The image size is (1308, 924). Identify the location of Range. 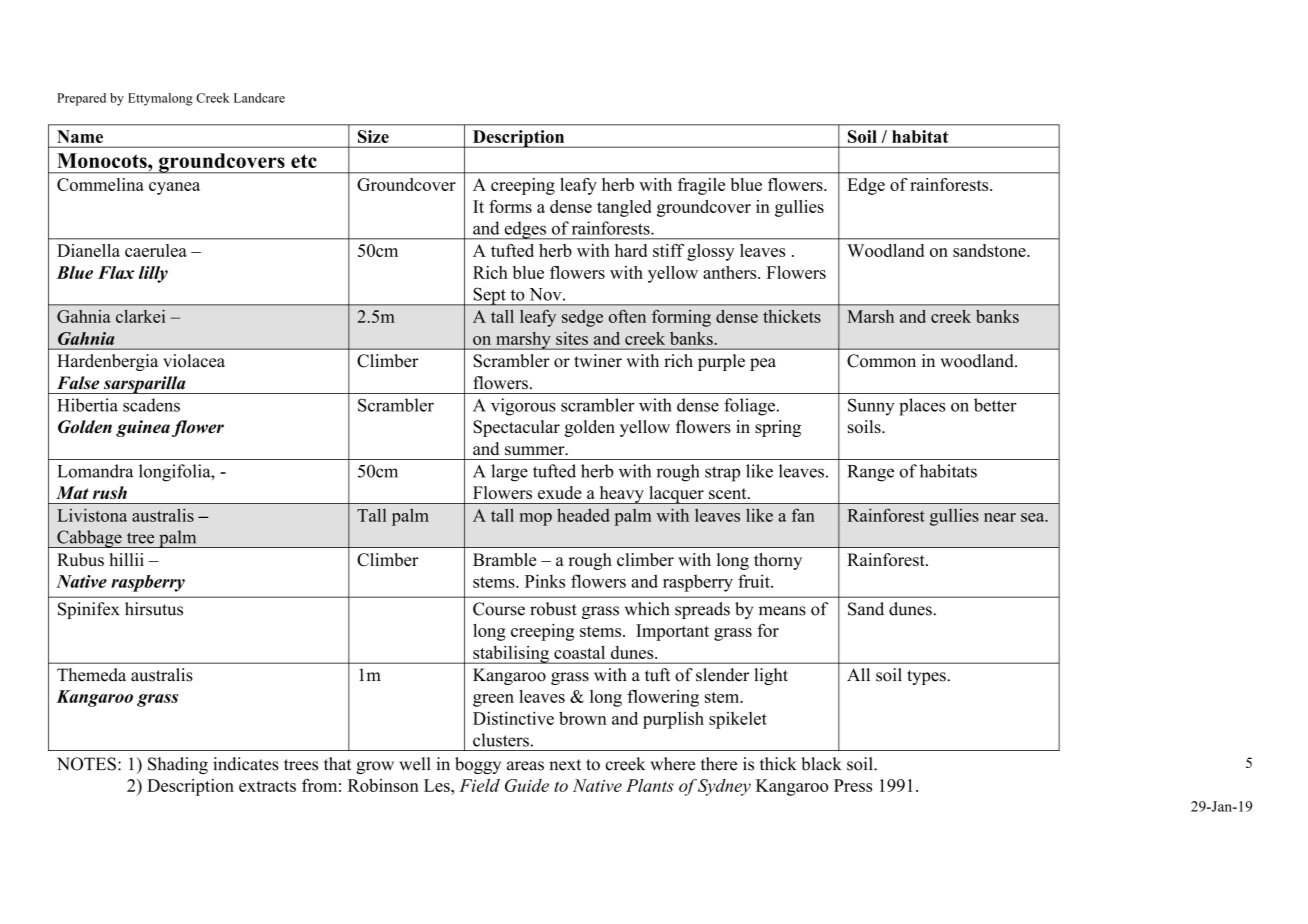
(870, 473).
